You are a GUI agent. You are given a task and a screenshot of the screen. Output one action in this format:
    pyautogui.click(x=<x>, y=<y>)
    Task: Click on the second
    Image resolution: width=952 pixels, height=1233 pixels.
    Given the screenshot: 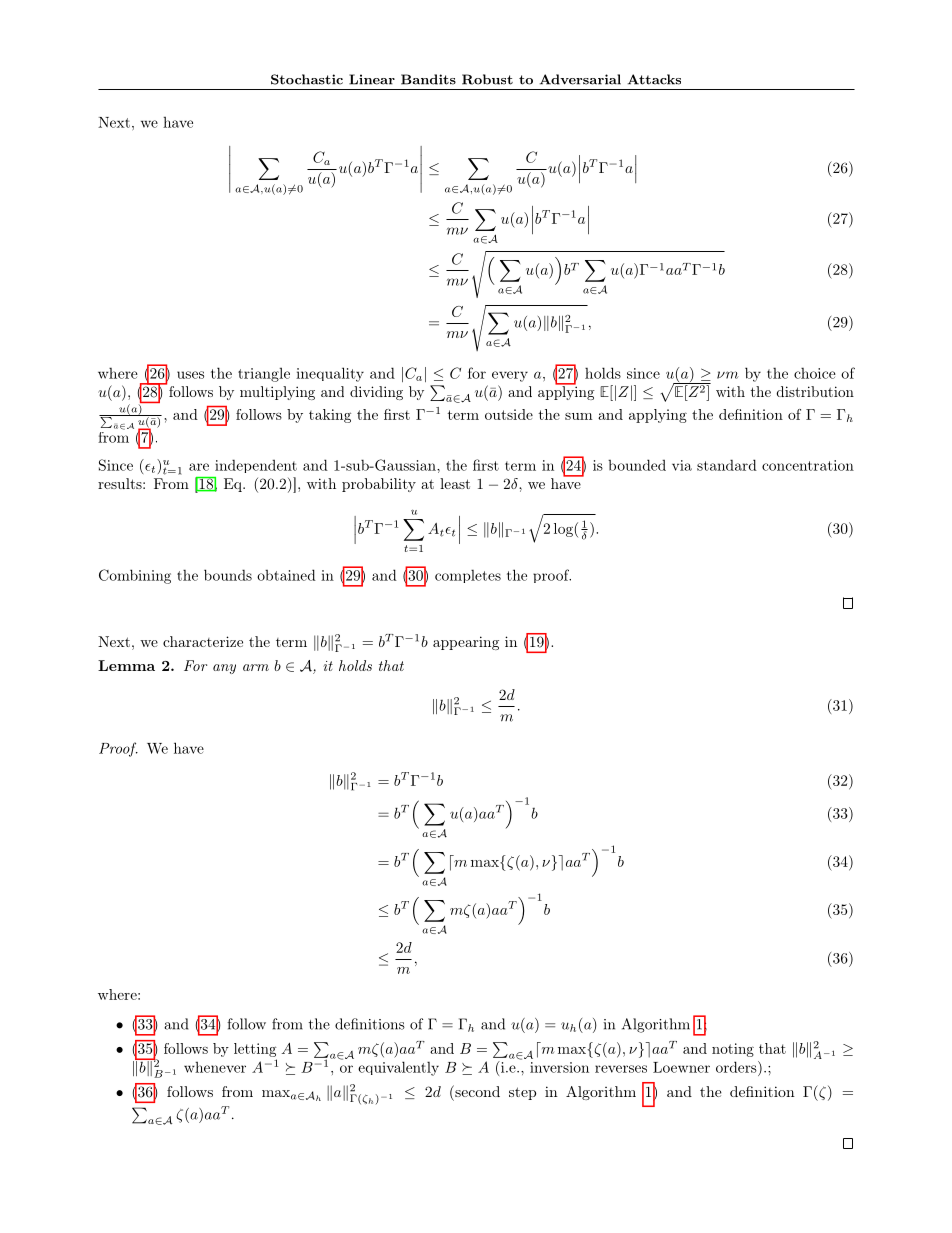 What is the action you would take?
    pyautogui.click(x=476, y=1091)
